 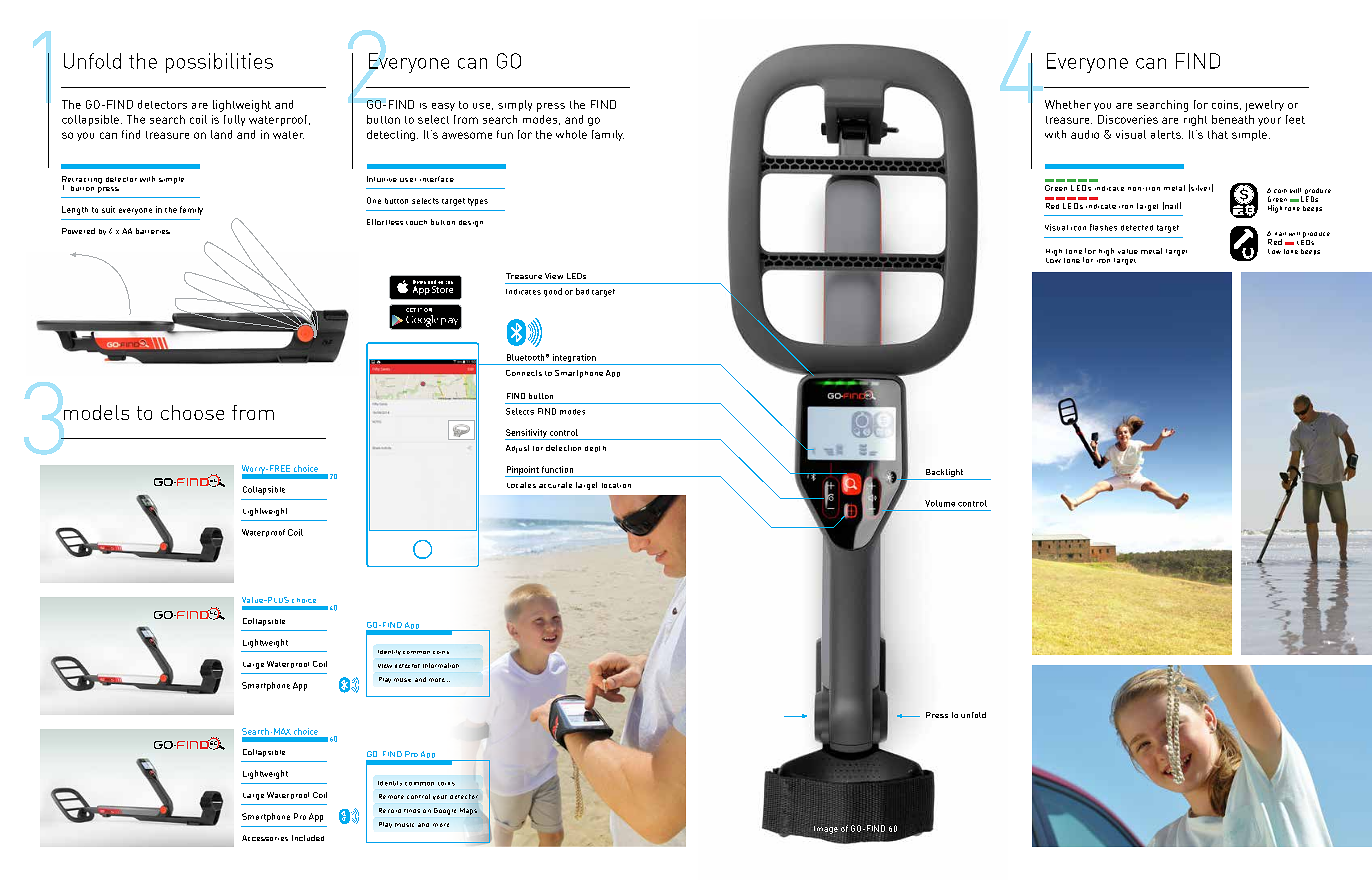 I want to click on Whether, so click(x=1068, y=104).
